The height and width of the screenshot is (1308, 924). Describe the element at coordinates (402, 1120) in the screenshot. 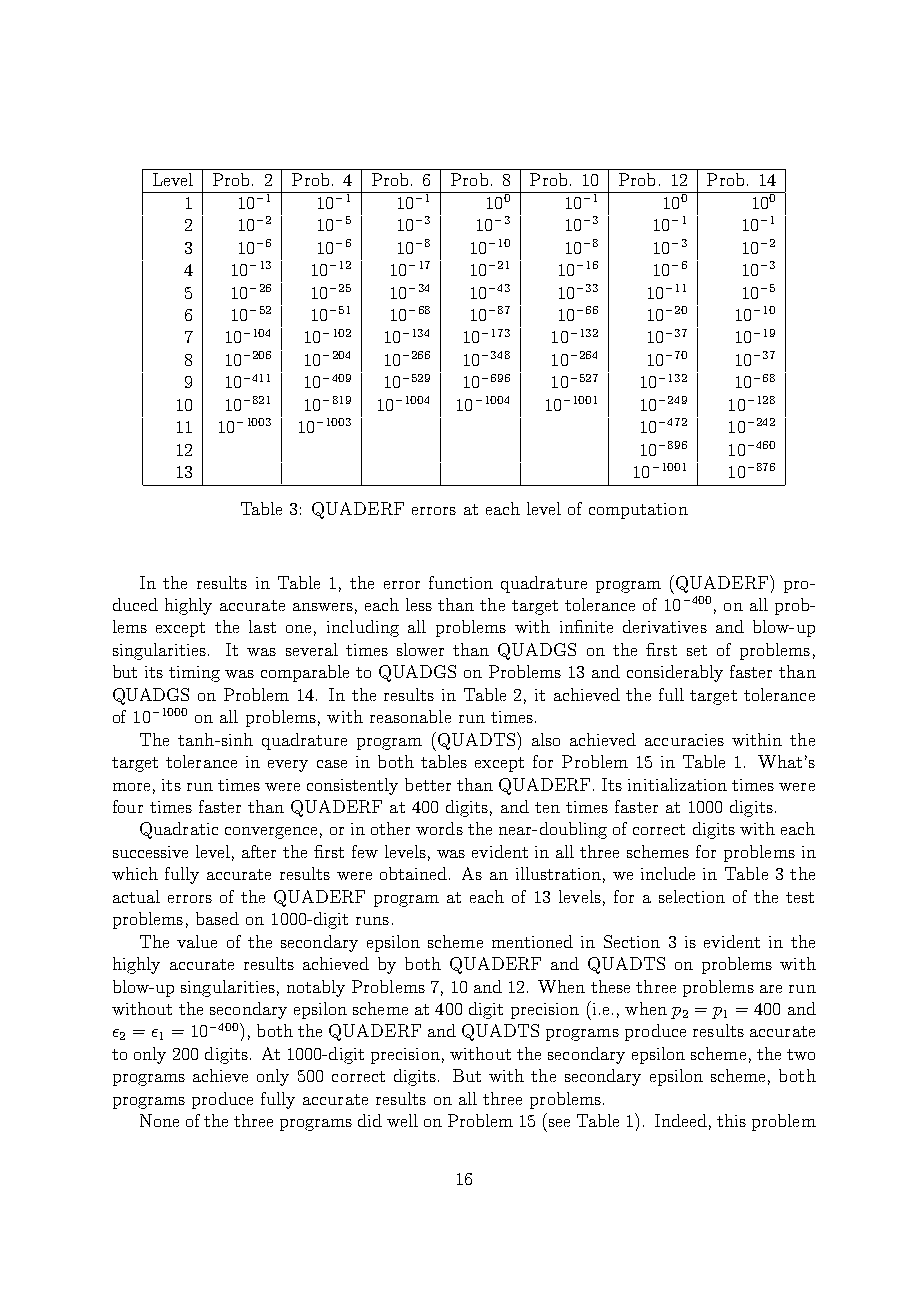

I see `well` at that location.
